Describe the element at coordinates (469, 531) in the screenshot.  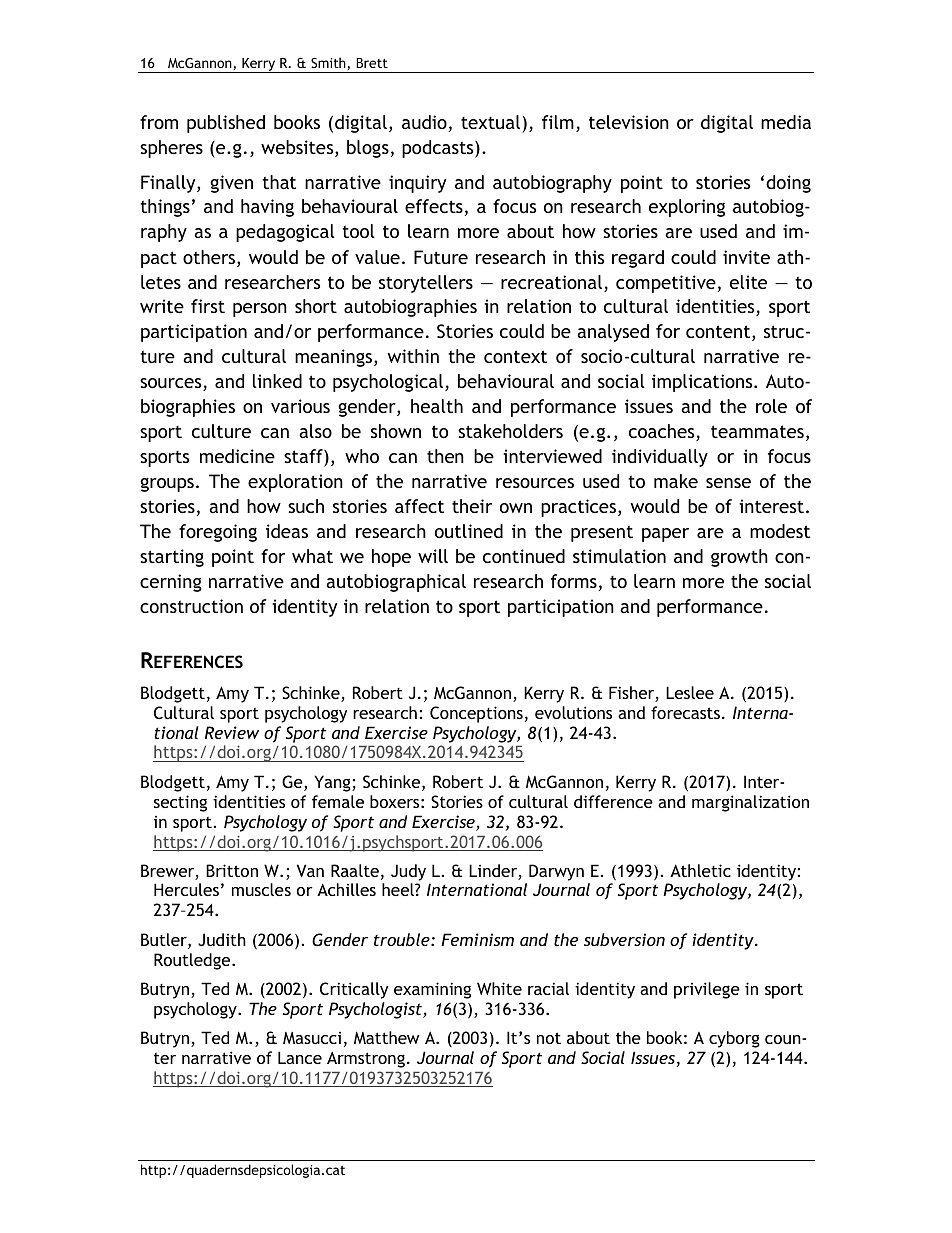
I see `outlined` at that location.
